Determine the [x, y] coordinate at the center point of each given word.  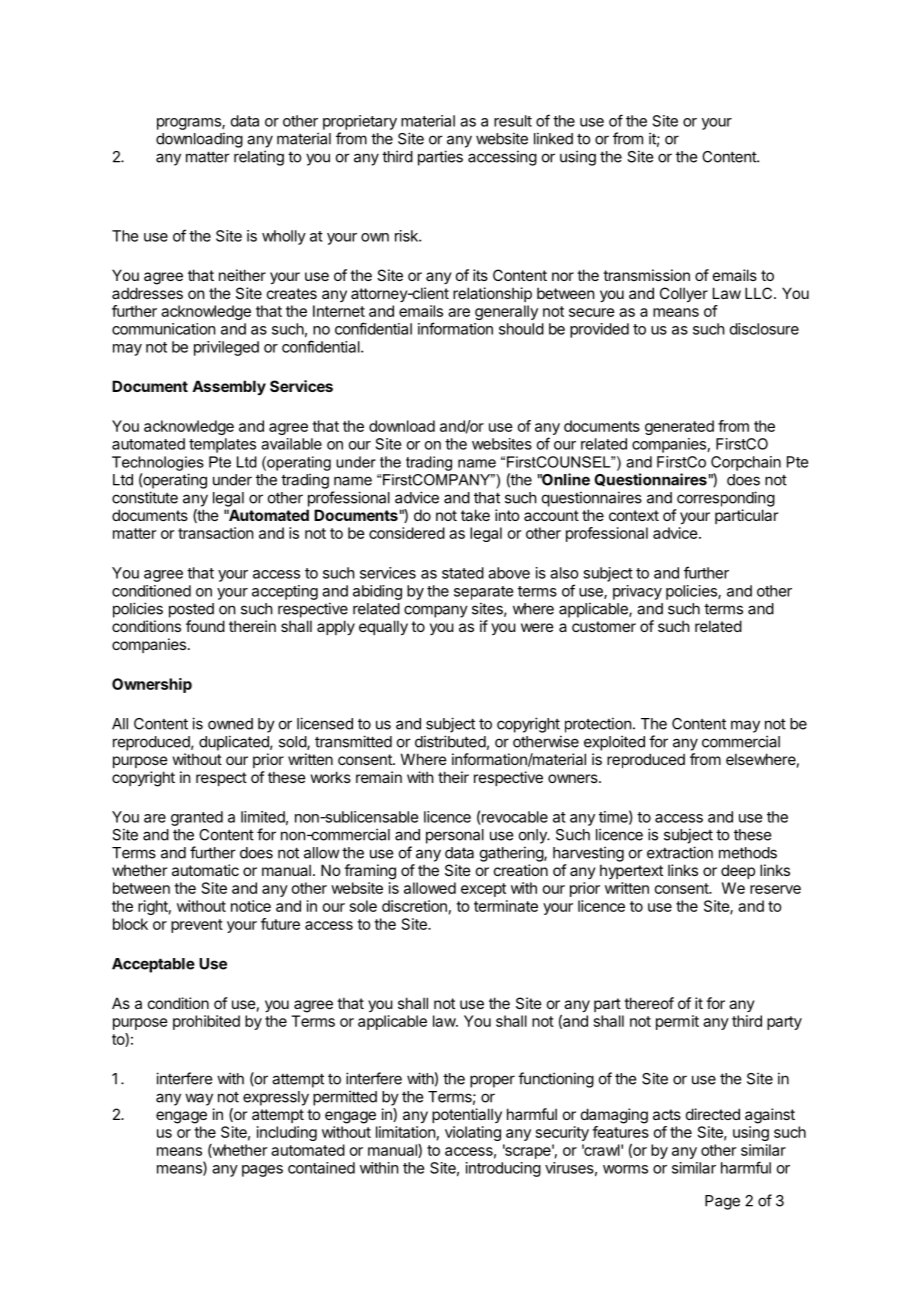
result [513, 121]
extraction [680, 852]
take [475, 515]
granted [197, 818]
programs [190, 124]
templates [222, 445]
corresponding [726, 499]
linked [553, 138]
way [199, 1099]
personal [455, 836]
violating [473, 1133]
